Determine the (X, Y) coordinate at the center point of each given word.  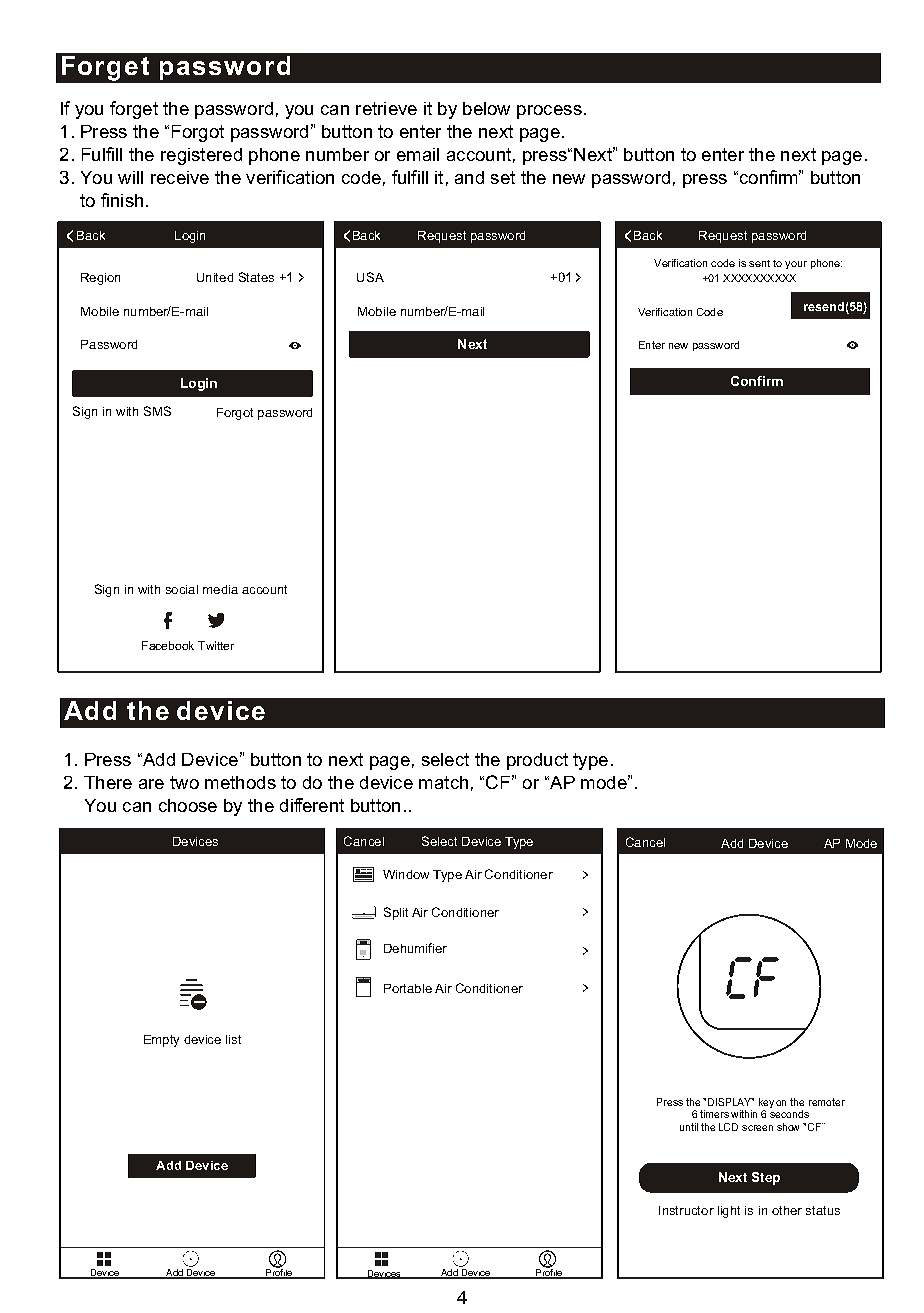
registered (201, 156)
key (766, 1104)
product (537, 761)
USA (370, 277)
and (469, 177)
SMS (157, 411)
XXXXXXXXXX (759, 278)
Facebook (168, 645)
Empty (161, 1041)
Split (396, 913)
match (443, 782)
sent (759, 263)
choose (188, 805)
